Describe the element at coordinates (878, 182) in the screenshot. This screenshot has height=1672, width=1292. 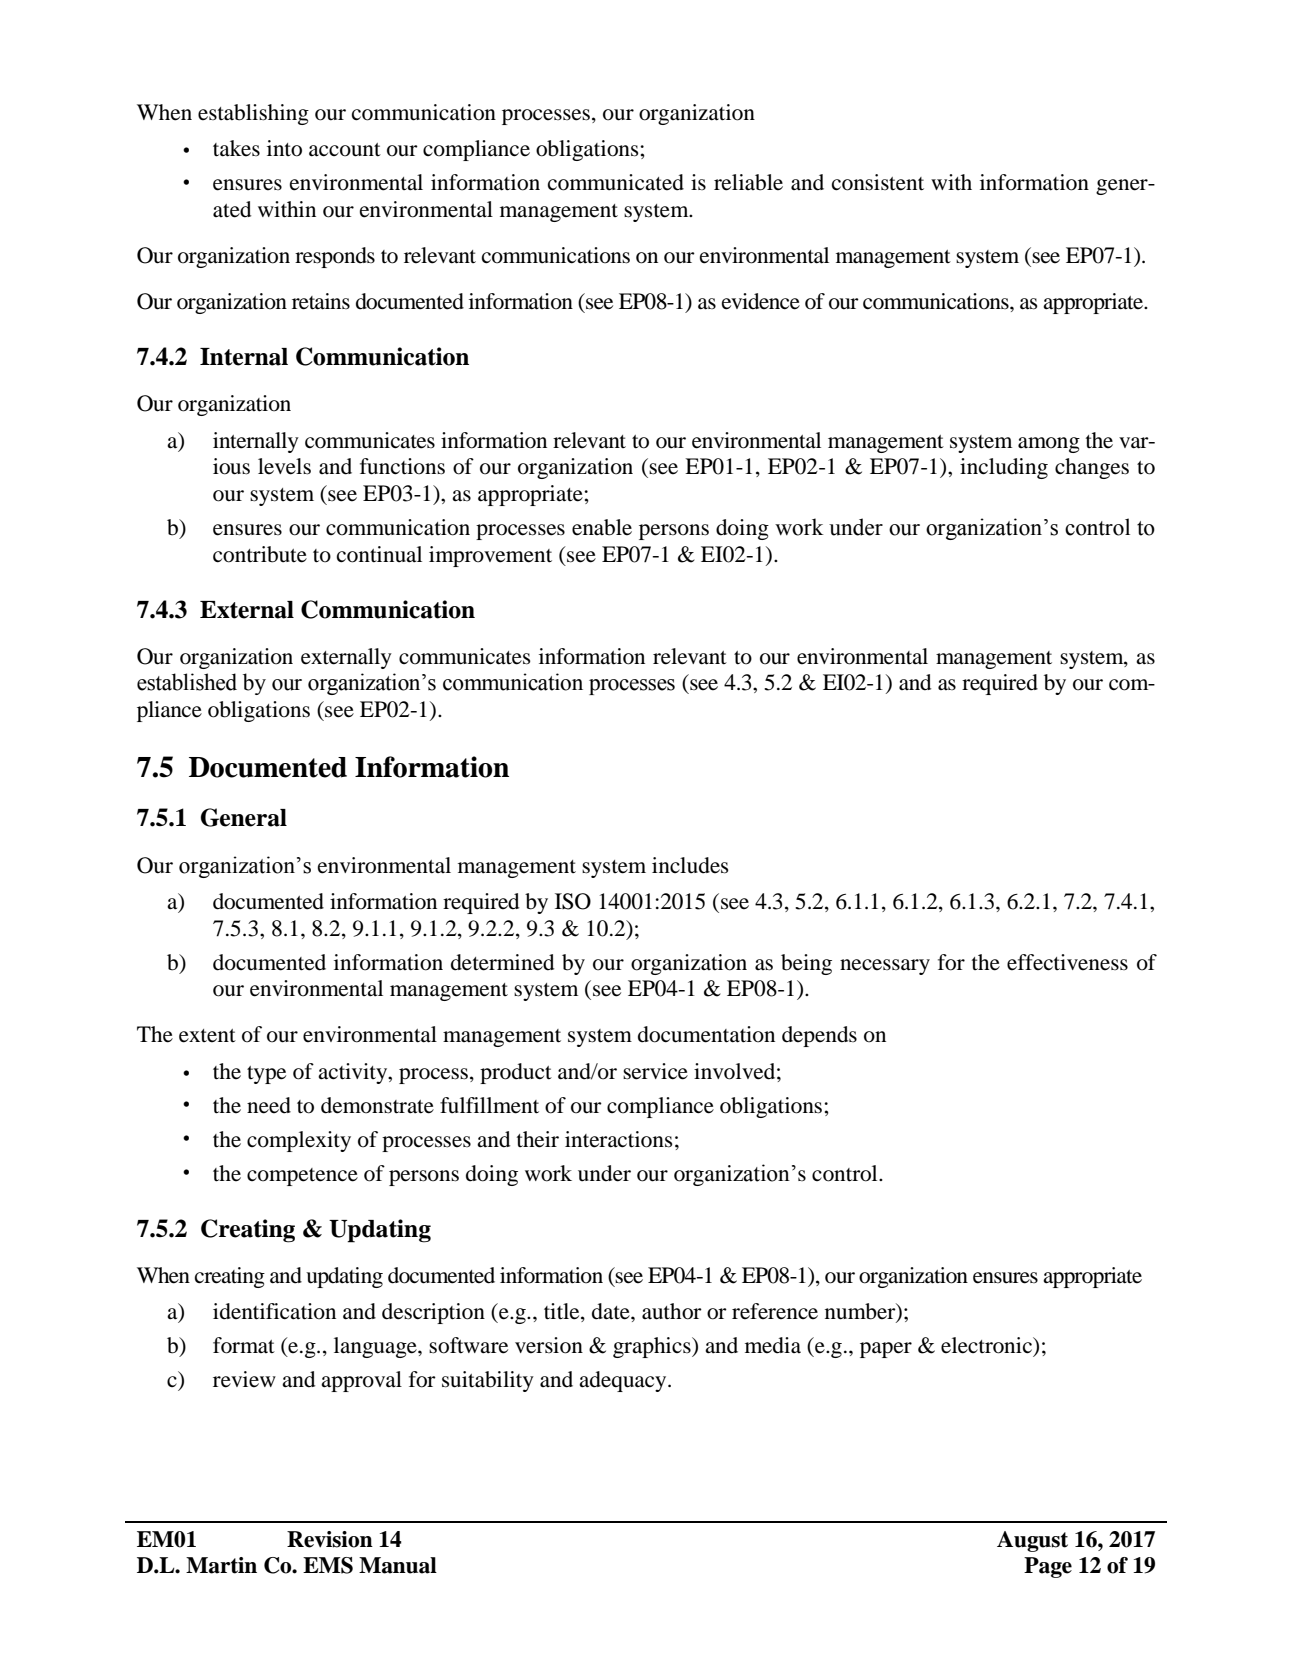
I see `consistent` at that location.
